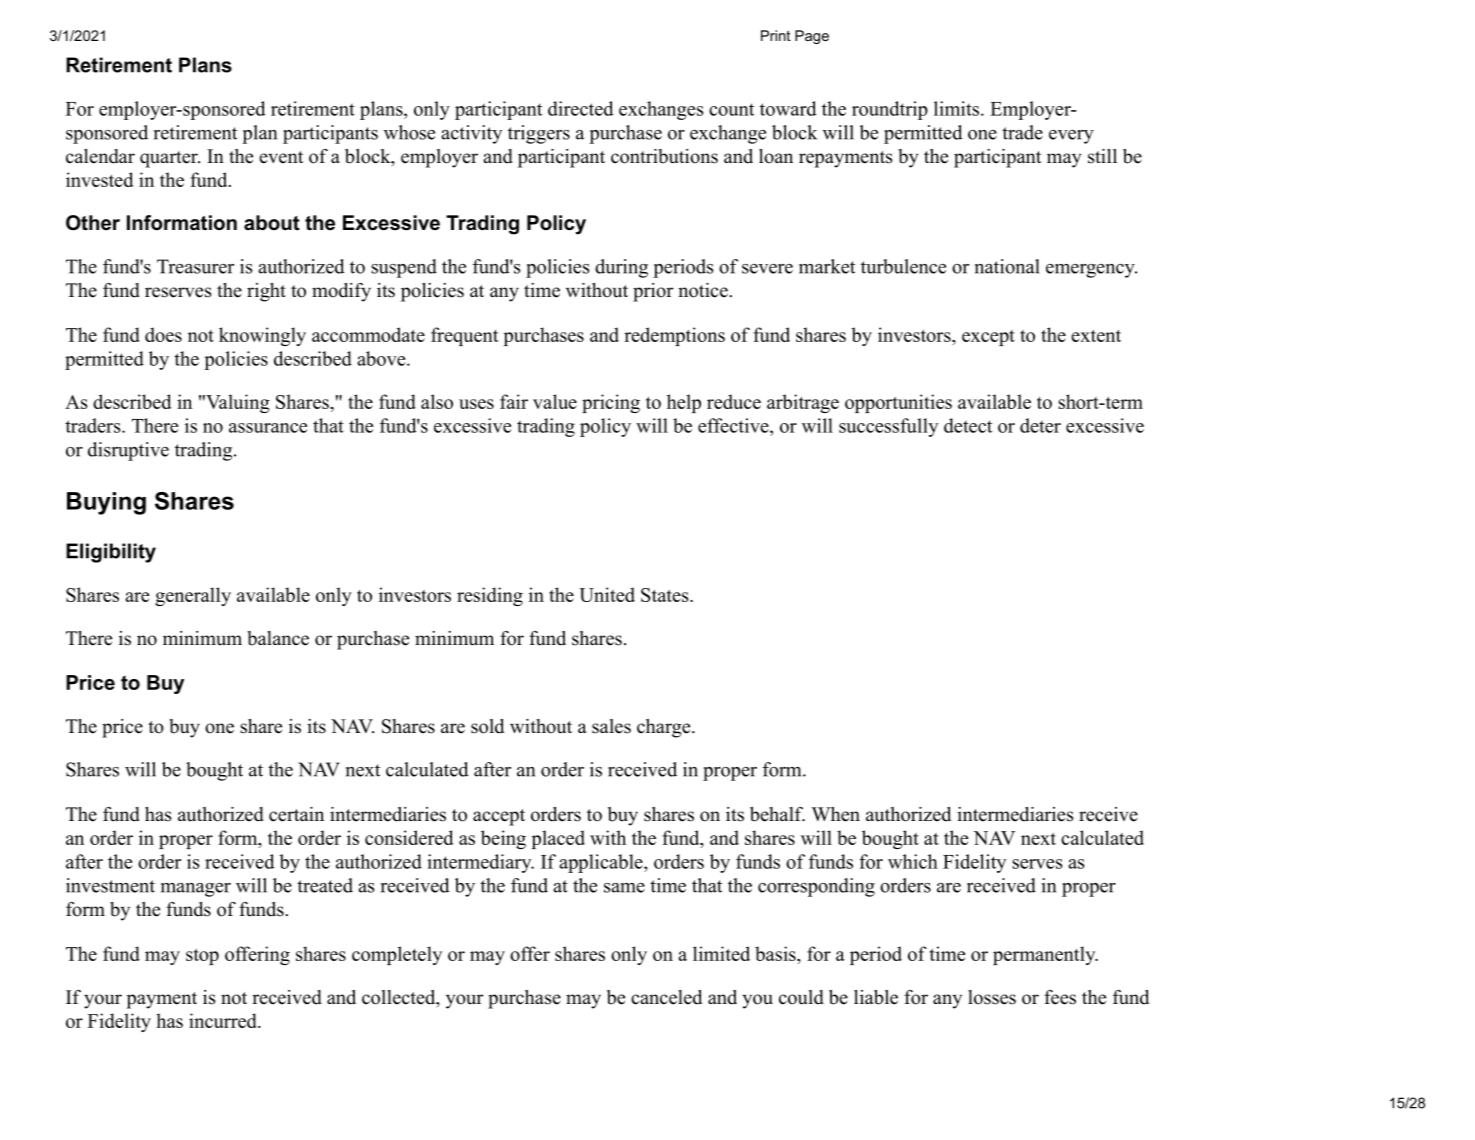  I want to click on limits, so click(956, 108).
